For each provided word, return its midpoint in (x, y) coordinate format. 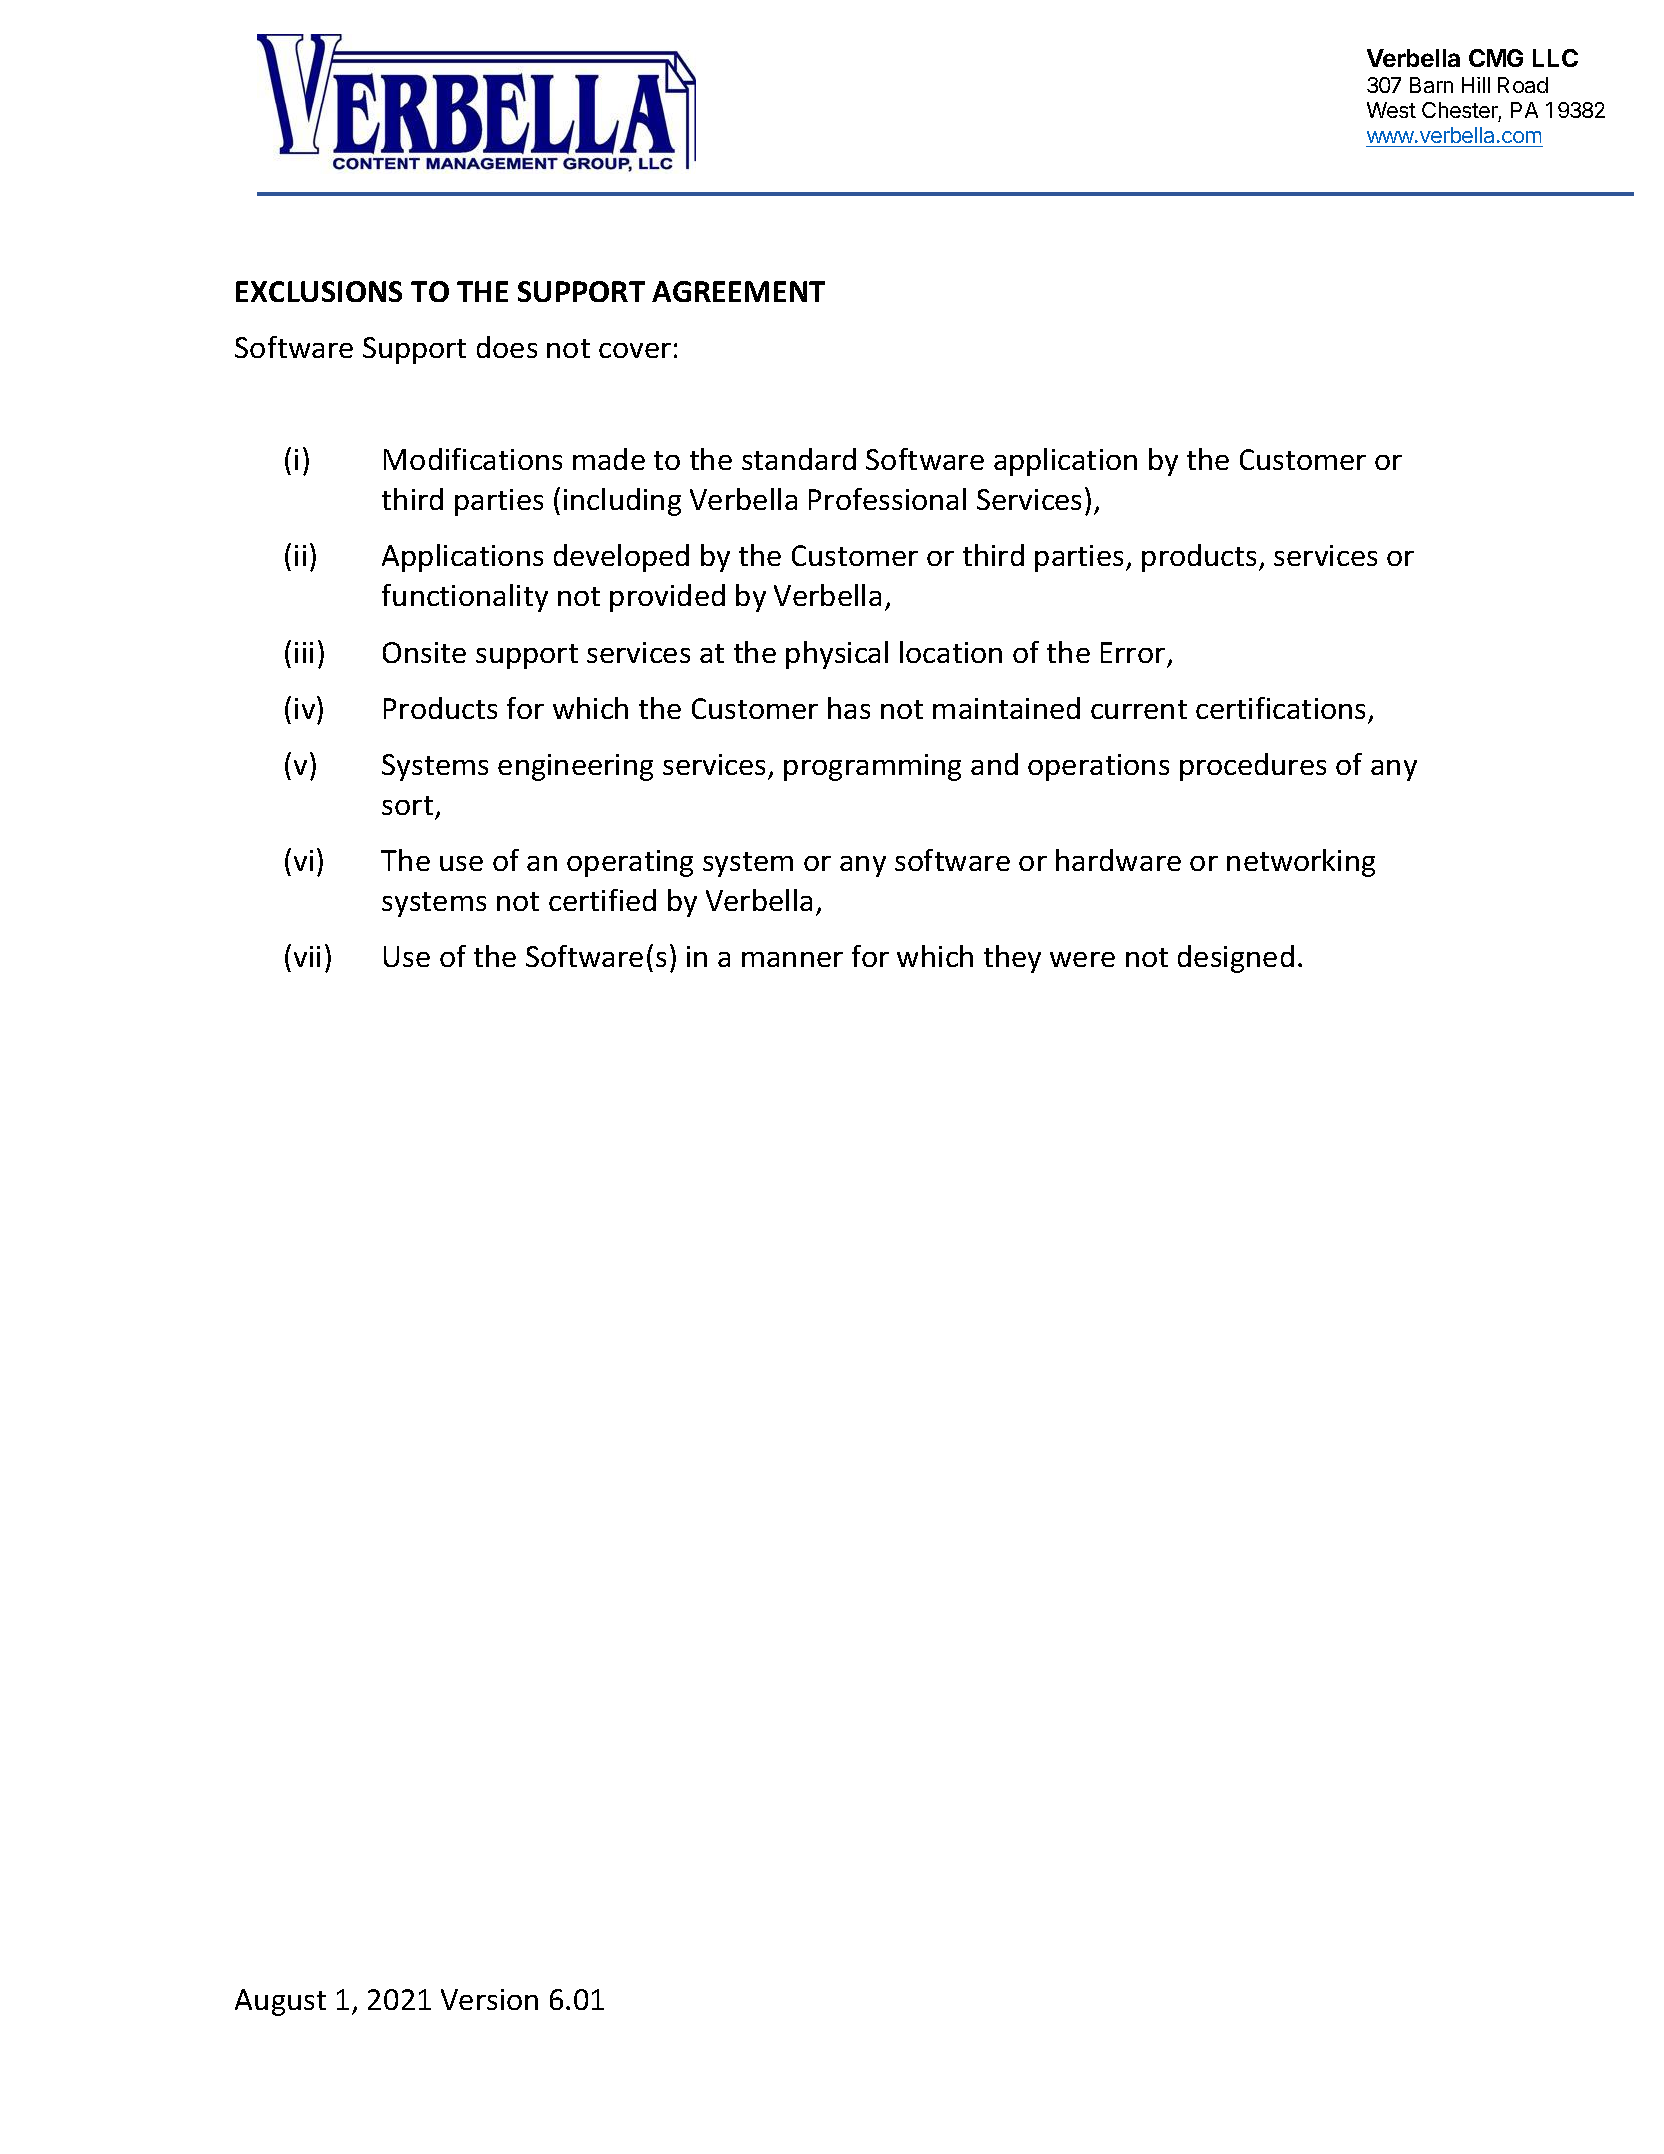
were (1082, 959)
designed (1236, 959)
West (1391, 110)
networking (1301, 863)
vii (307, 956)
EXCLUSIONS (319, 291)
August (280, 2002)
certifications (1280, 708)
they (1012, 959)
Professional (887, 499)
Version (489, 1999)
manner (792, 959)
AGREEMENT (738, 291)
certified (602, 900)
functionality (465, 598)
